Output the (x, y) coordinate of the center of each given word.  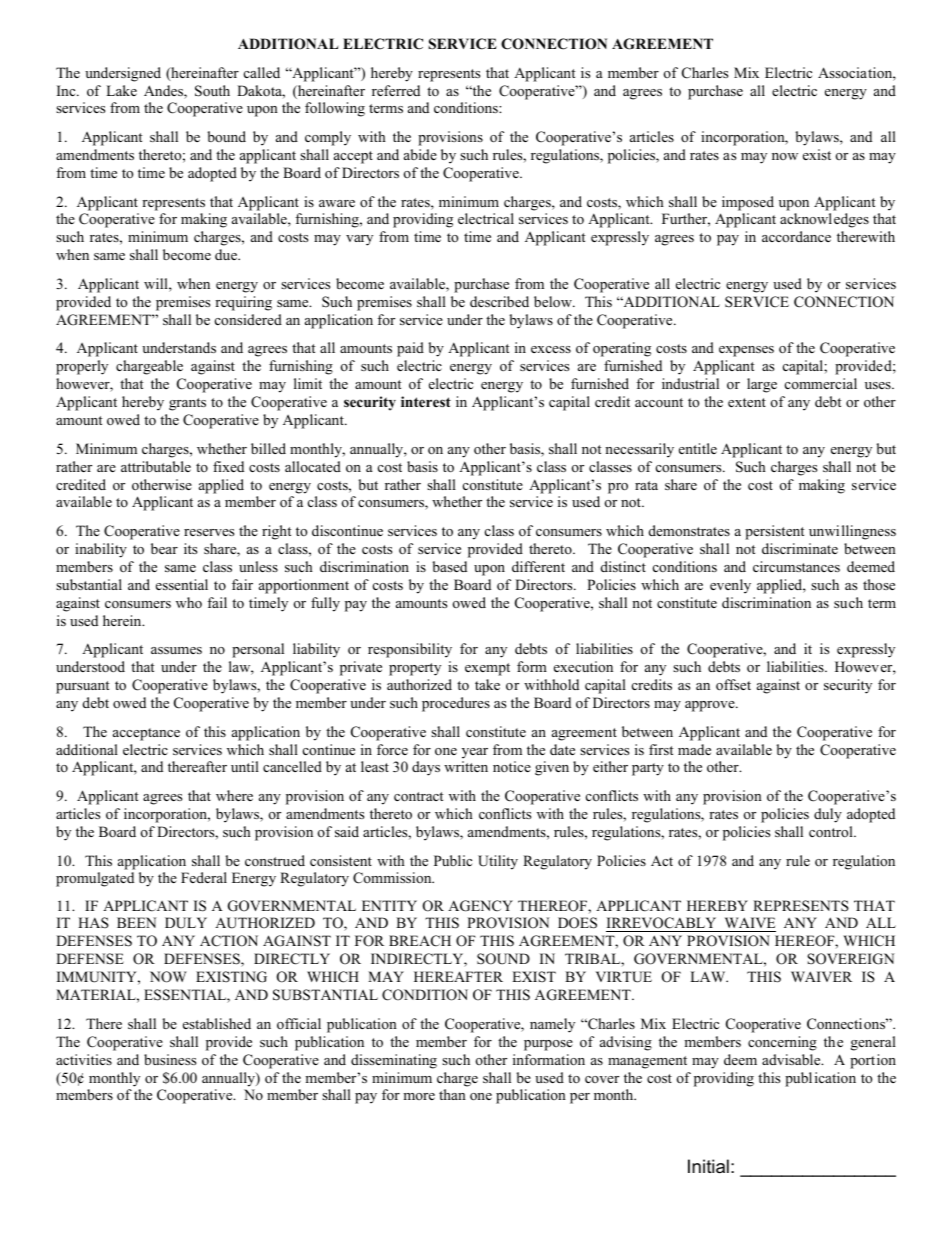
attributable (156, 466)
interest (426, 401)
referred (396, 90)
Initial (708, 1166)
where (234, 795)
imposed (748, 203)
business (170, 1059)
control (832, 831)
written (466, 766)
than (452, 1094)
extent (747, 402)
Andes (164, 92)
